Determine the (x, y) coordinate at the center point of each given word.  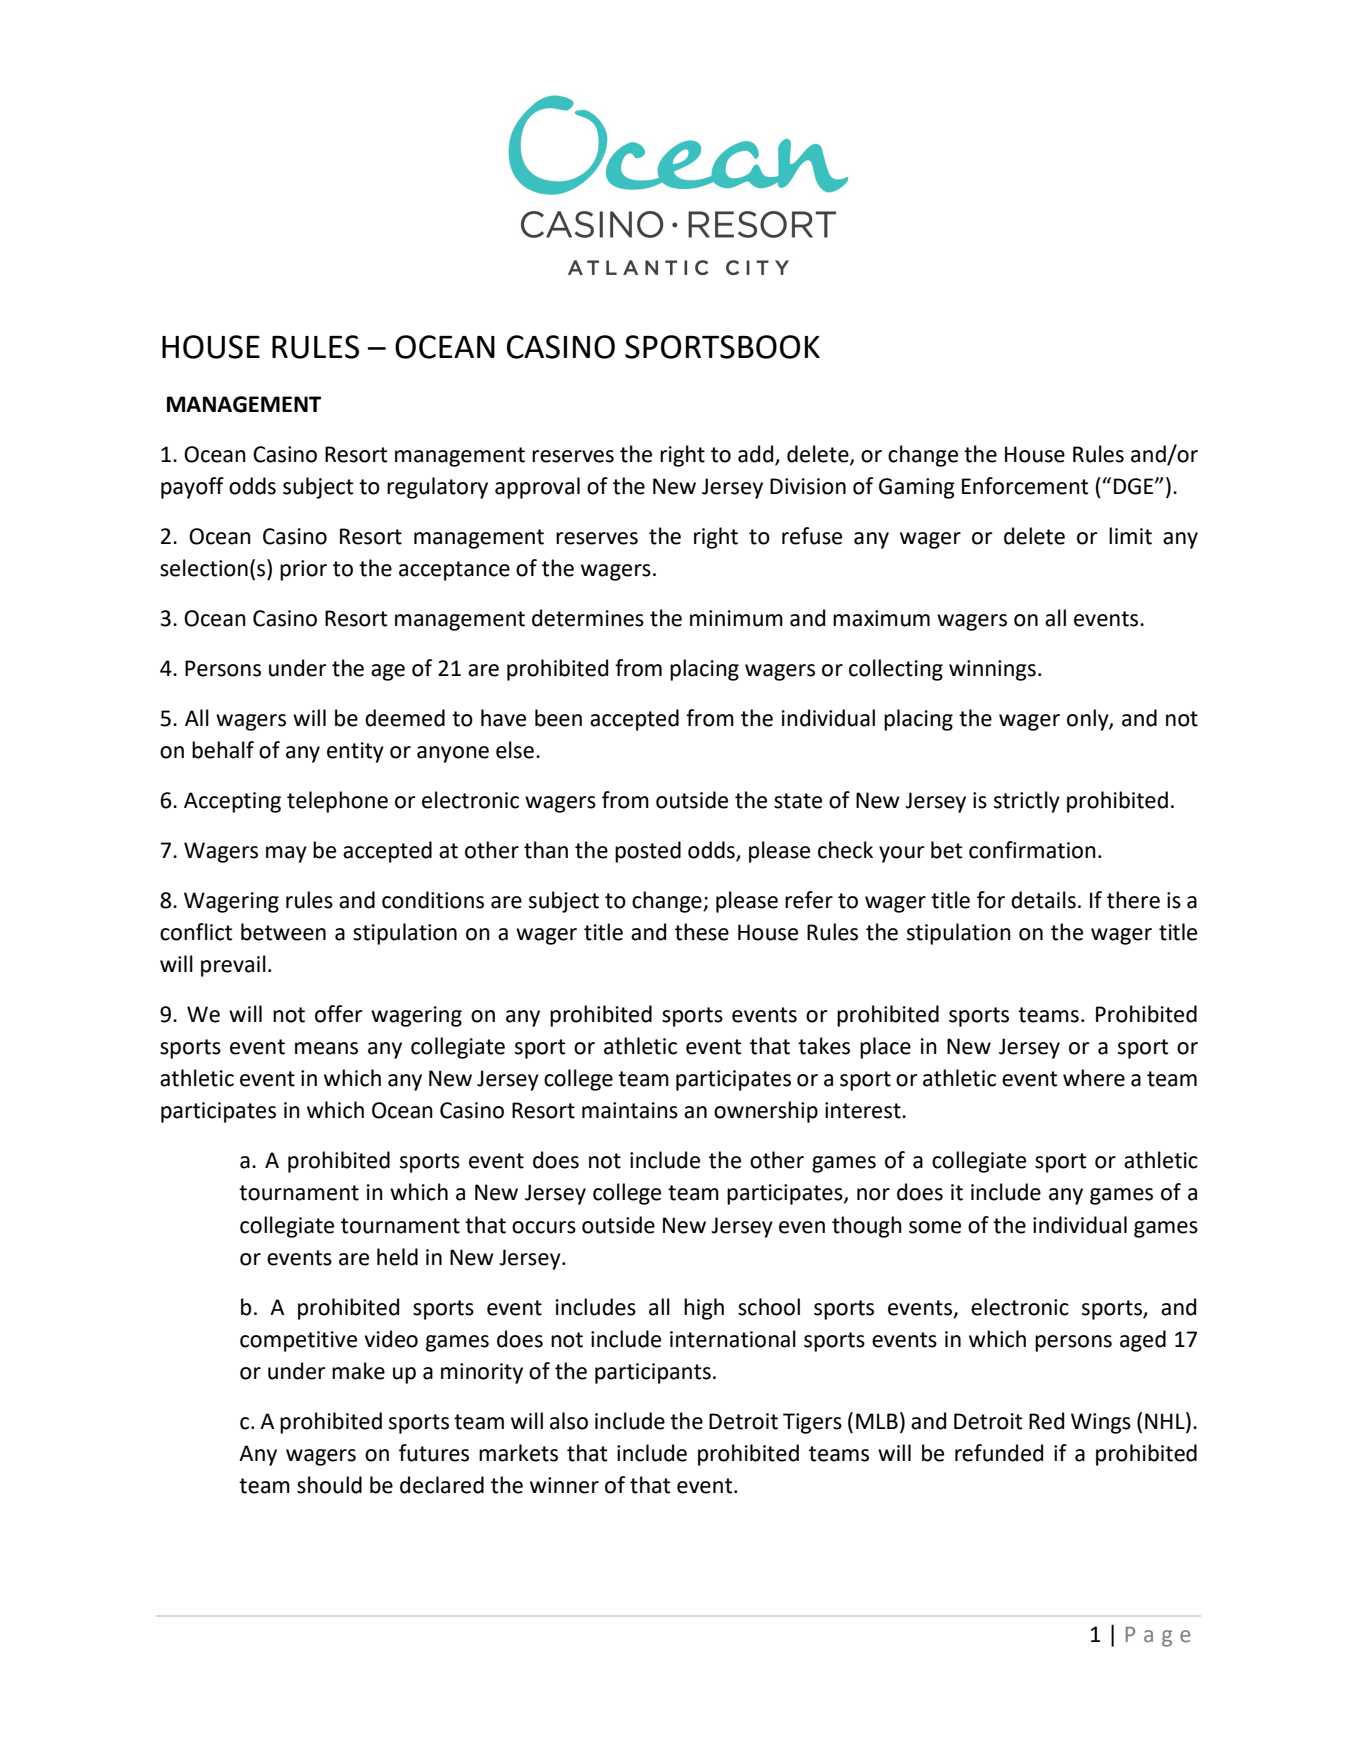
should (329, 1485)
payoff (192, 488)
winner (564, 1485)
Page (1158, 1637)
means (326, 1048)
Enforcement (1025, 486)
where (1094, 1078)
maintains (630, 1110)
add (757, 455)
